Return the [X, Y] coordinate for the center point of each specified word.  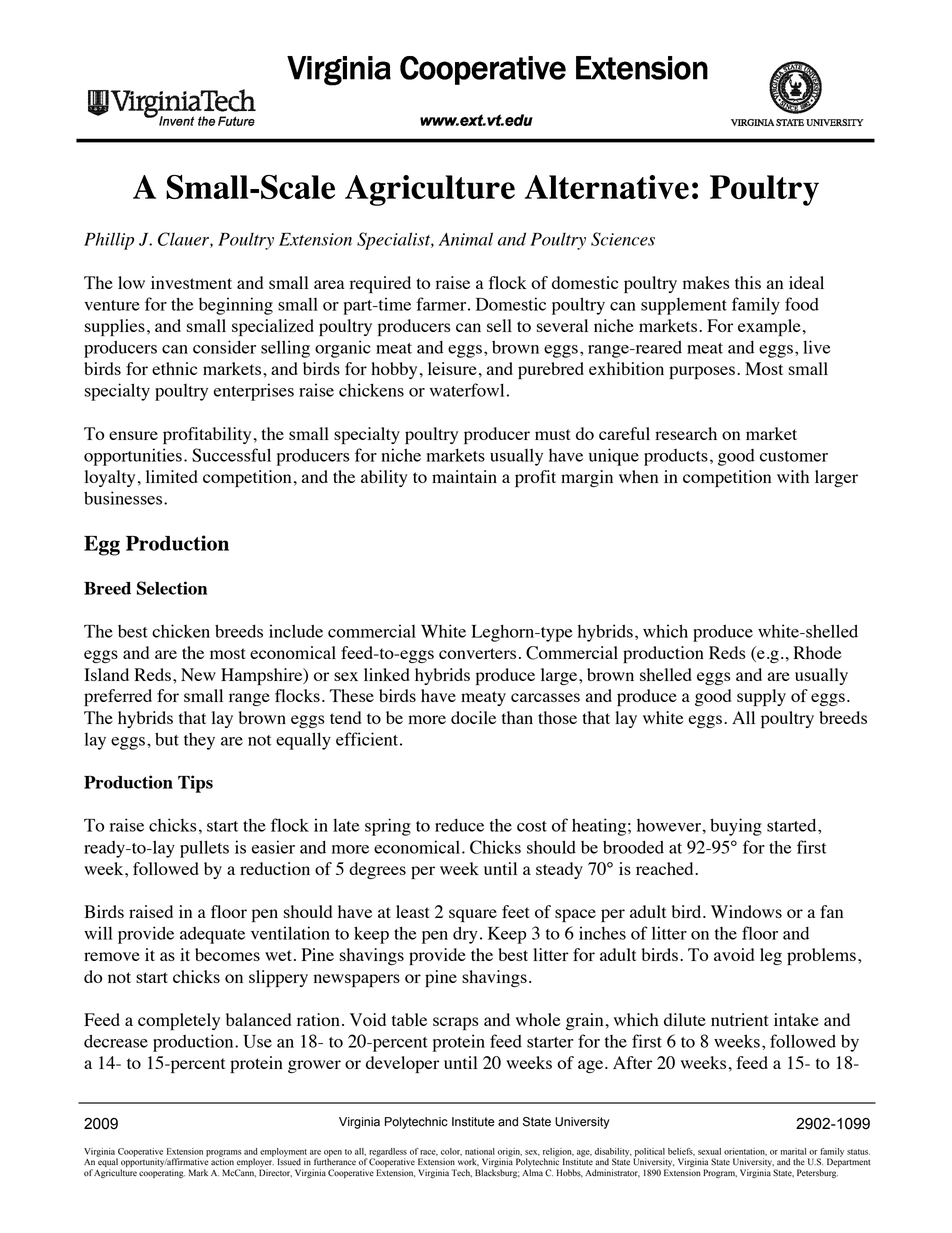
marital [793, 1151]
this [748, 282]
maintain [464, 476]
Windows [746, 911]
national [480, 1151]
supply [761, 697]
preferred [118, 697]
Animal [466, 239]
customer [794, 456]
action [222, 1161]
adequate [212, 935]
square [473, 915]
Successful [231, 455]
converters [477, 653]
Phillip [109, 241]
